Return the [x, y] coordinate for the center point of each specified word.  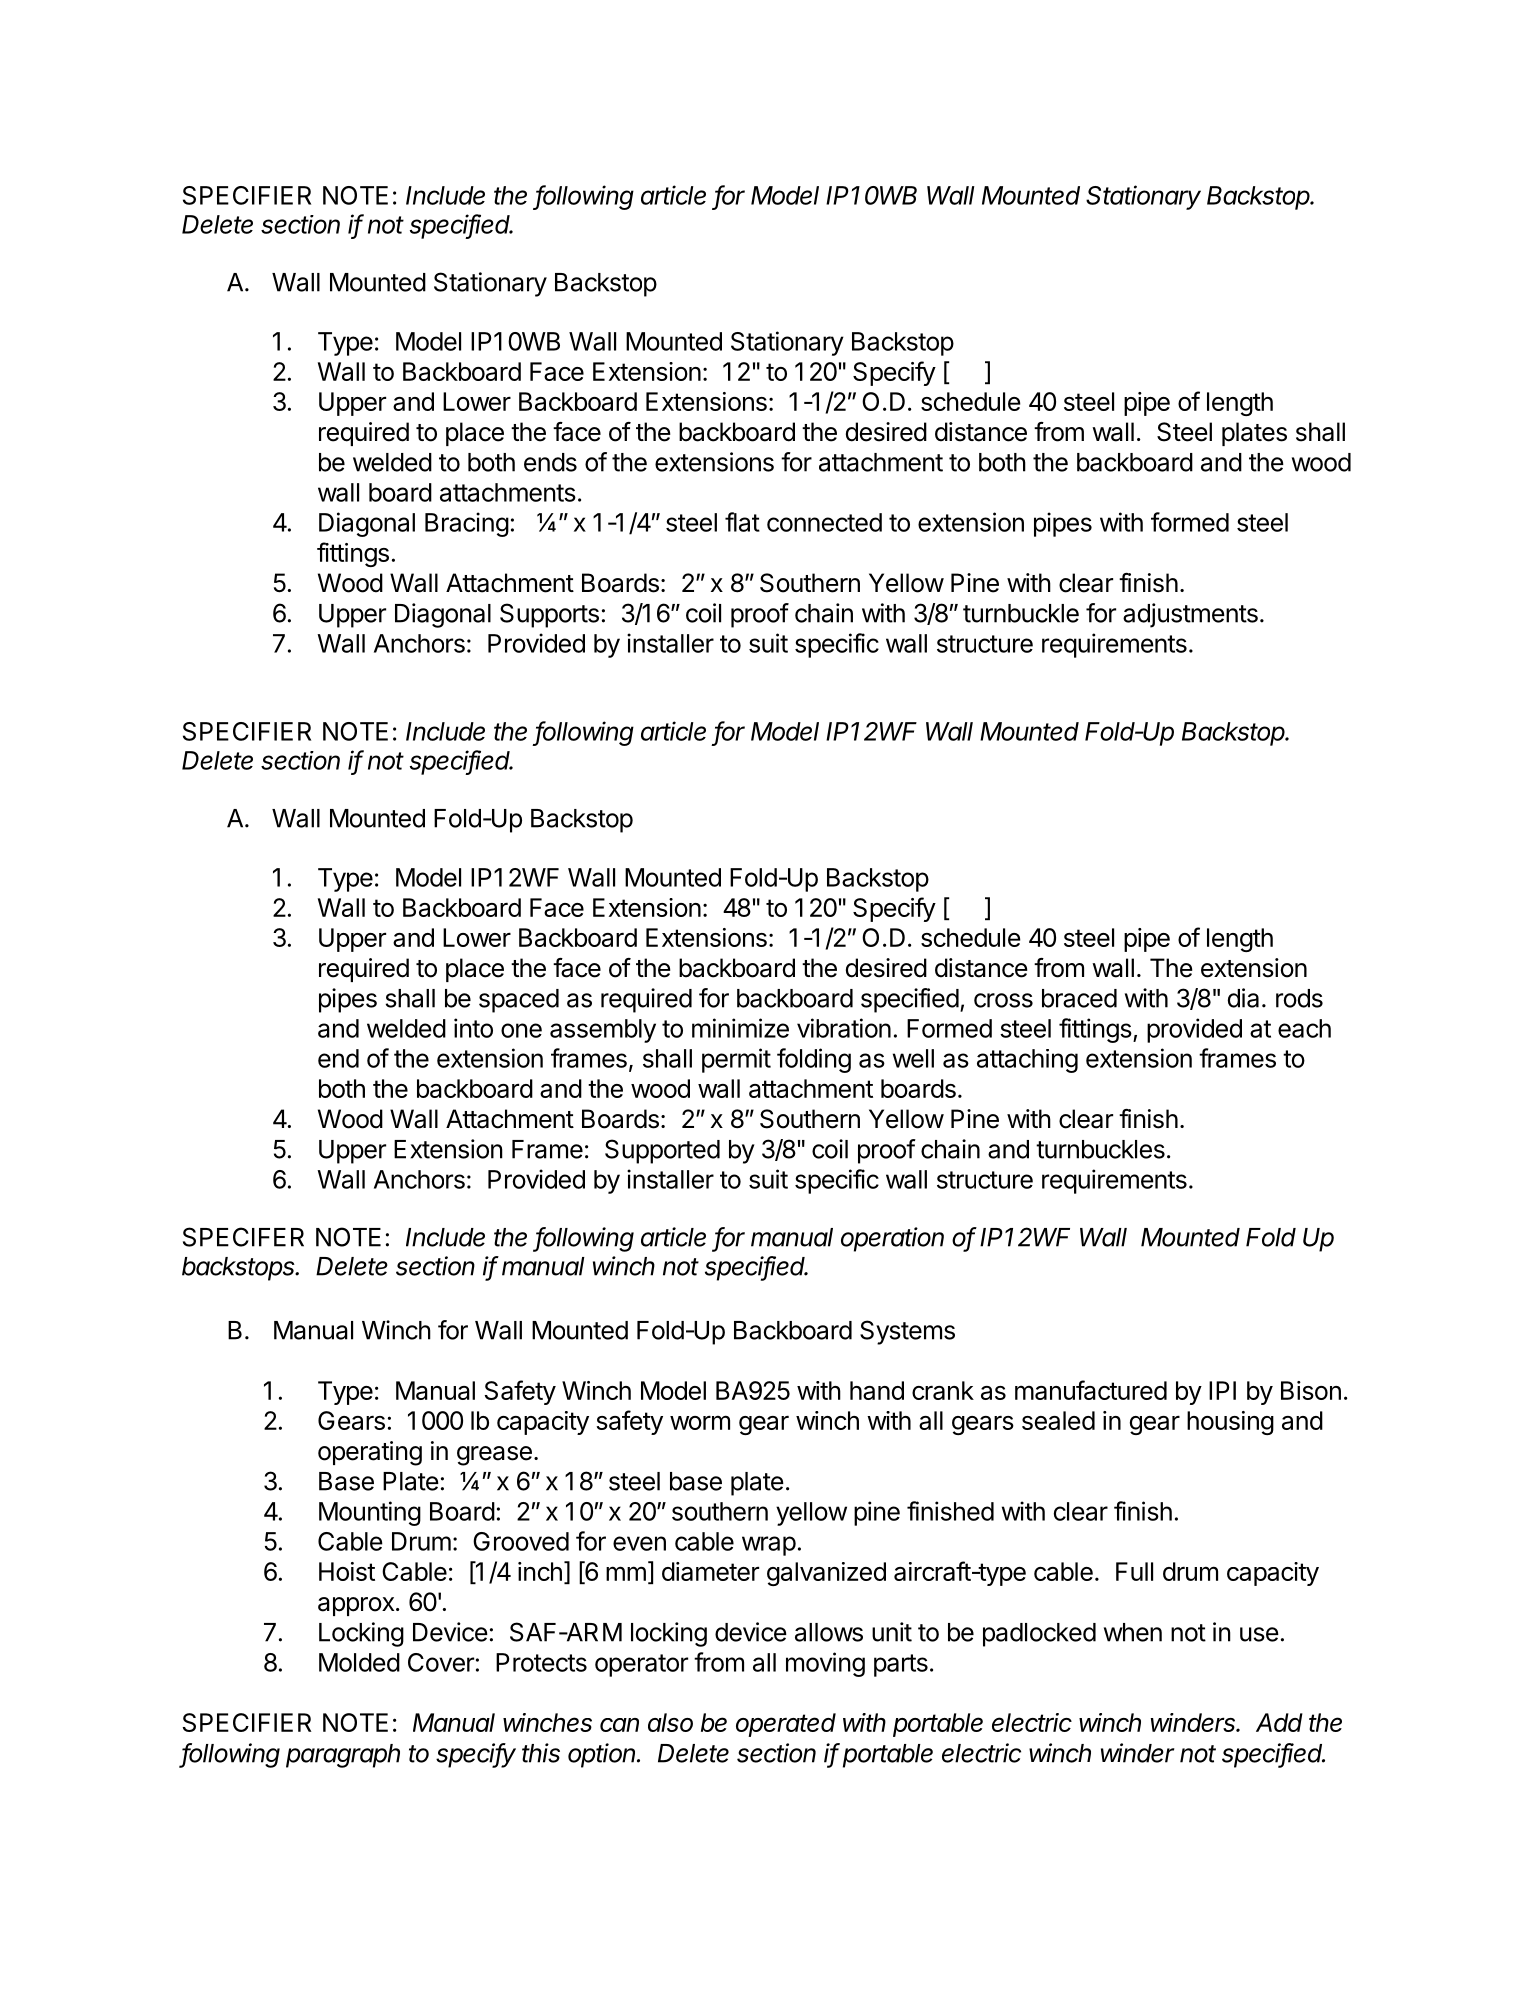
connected [824, 522]
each [1304, 1028]
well [913, 1058]
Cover [441, 1662]
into [473, 1028]
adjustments [1190, 615]
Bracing [467, 524]
